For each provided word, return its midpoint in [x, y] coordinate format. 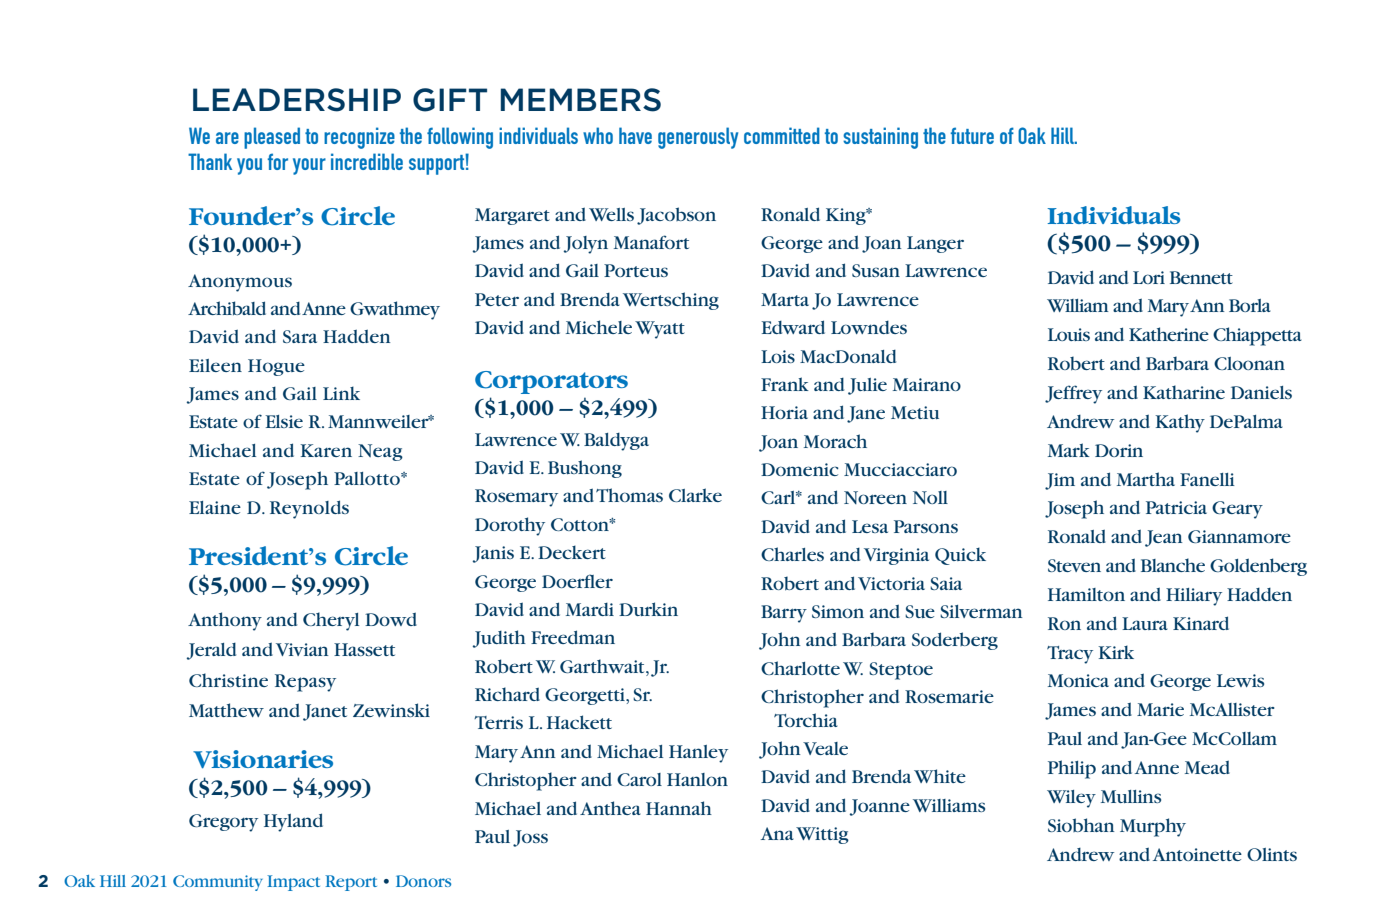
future [972, 135]
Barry [784, 614]
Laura [1145, 623]
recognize [359, 138]
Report [351, 883]
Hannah [679, 808]
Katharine [1184, 392]
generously [698, 138]
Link [341, 393]
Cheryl [331, 621]
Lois [778, 356]
